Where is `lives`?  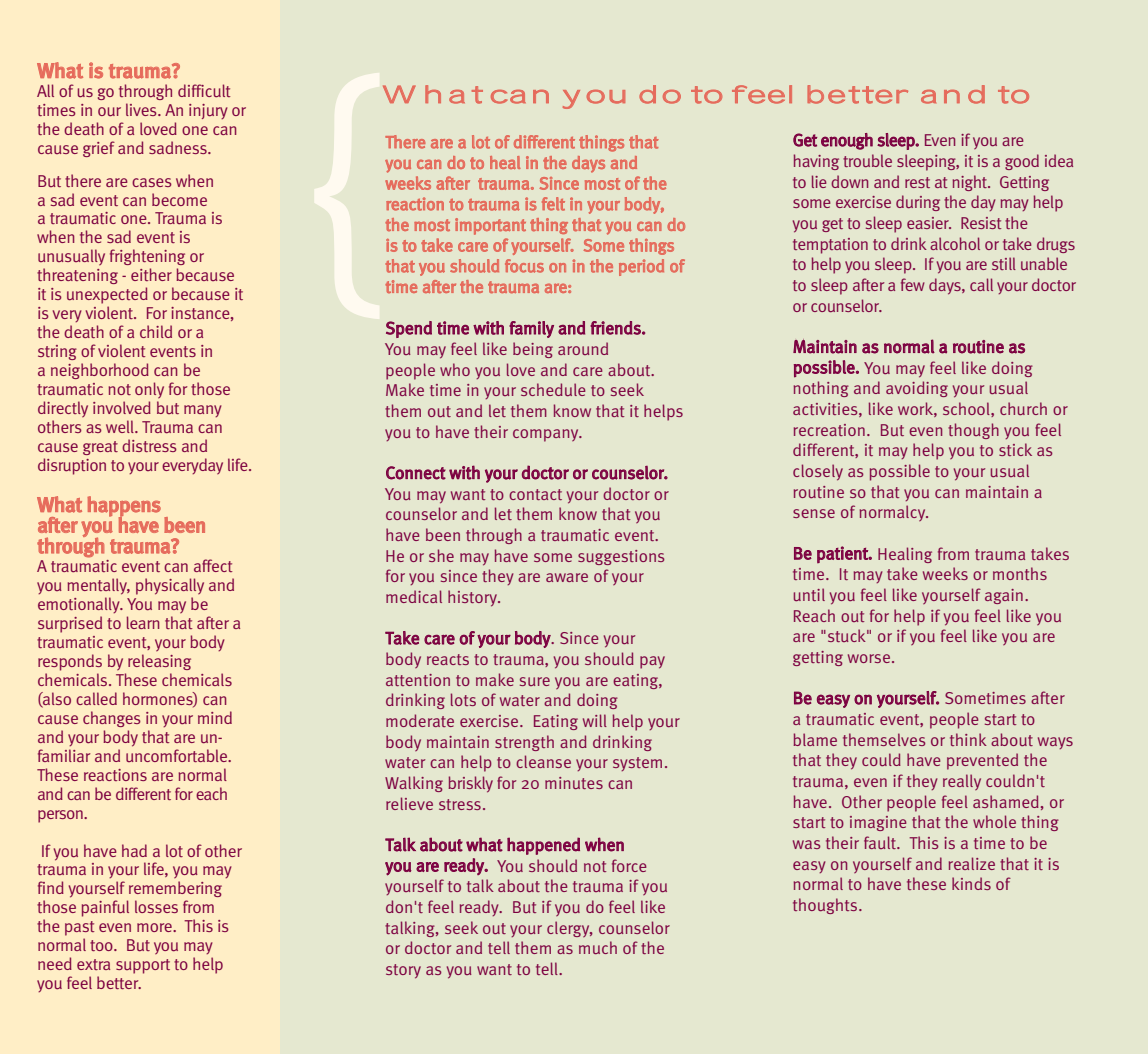
lives is located at coordinates (142, 109).
